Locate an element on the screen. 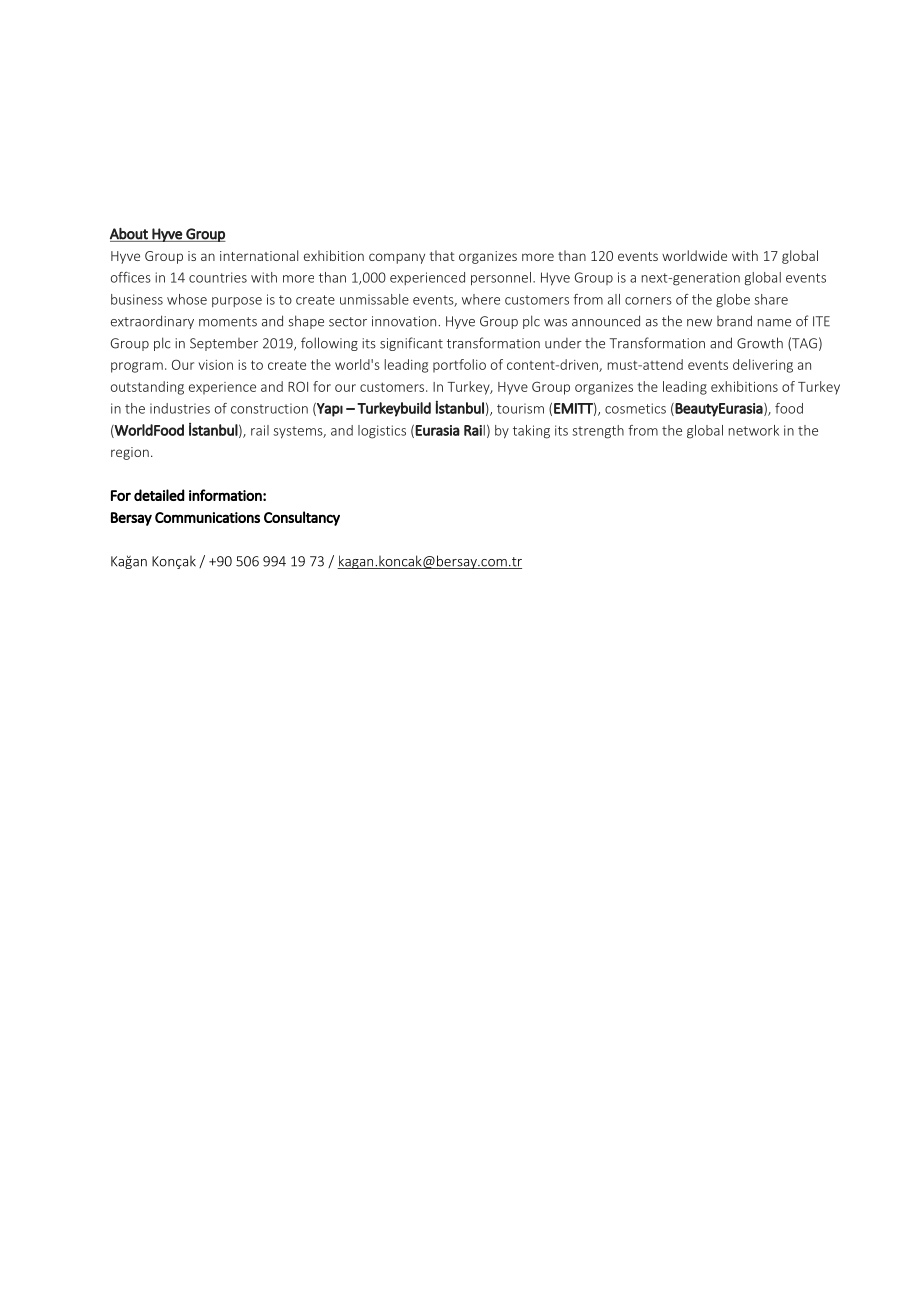 The width and height of the screenshot is (924, 1308). share is located at coordinates (771, 299).
